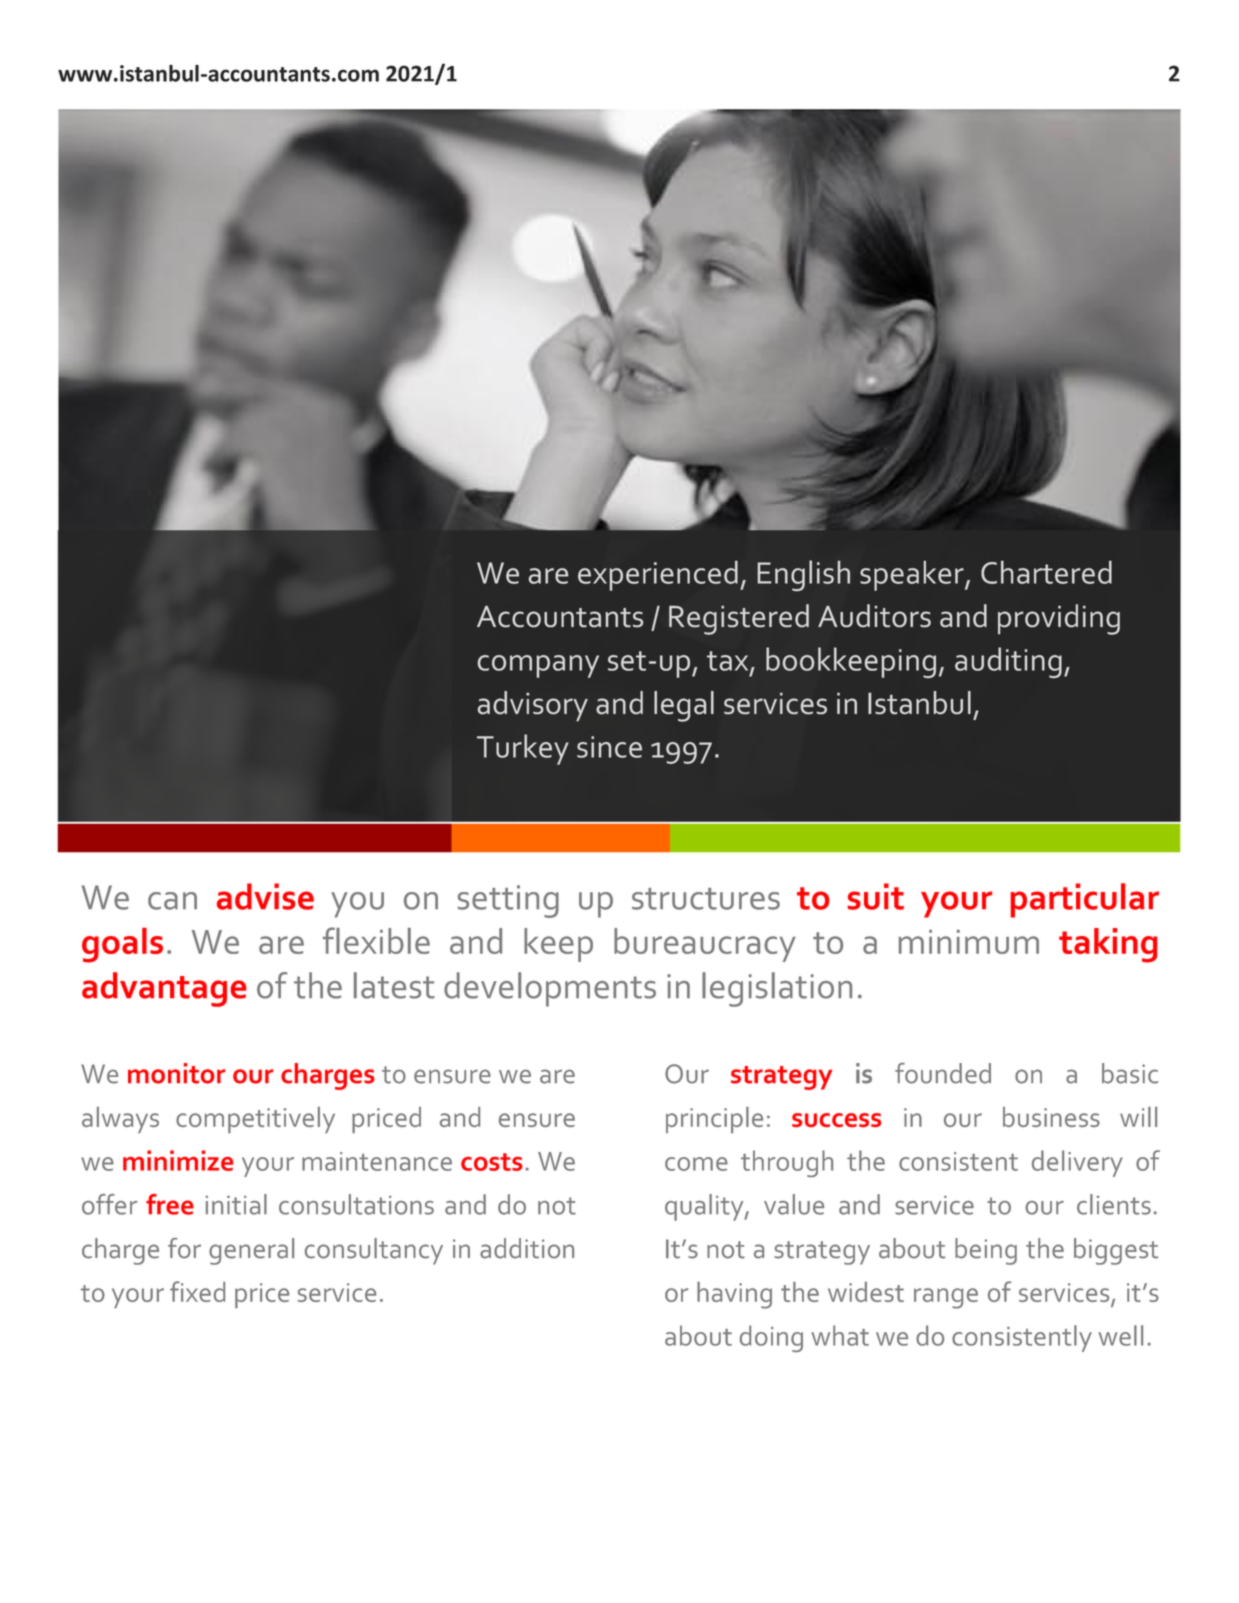 Image resolution: width=1239 pixels, height=1603 pixels. Describe the element at coordinates (122, 945) in the page. I see `goals` at that location.
